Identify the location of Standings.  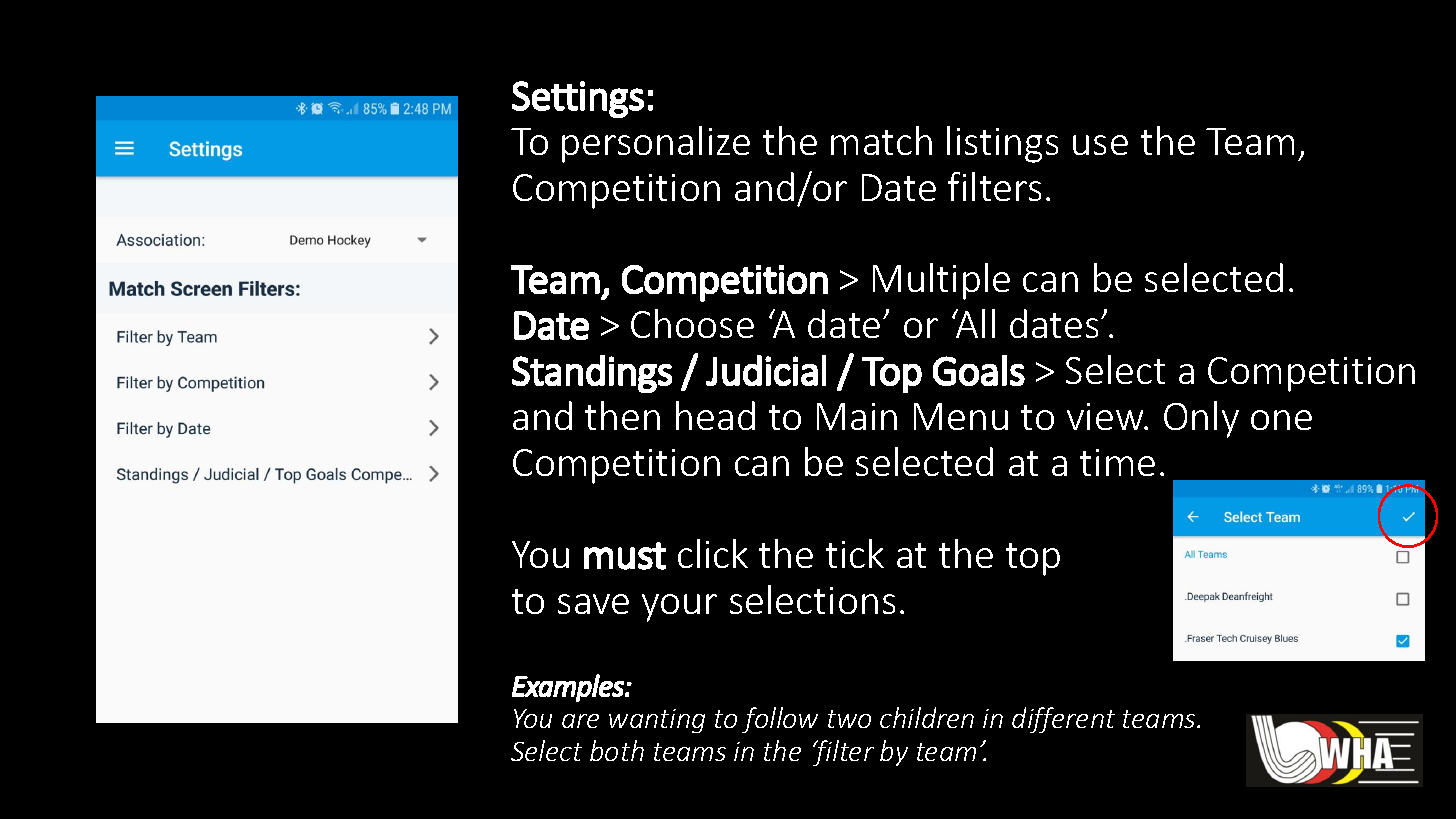
(592, 374).
